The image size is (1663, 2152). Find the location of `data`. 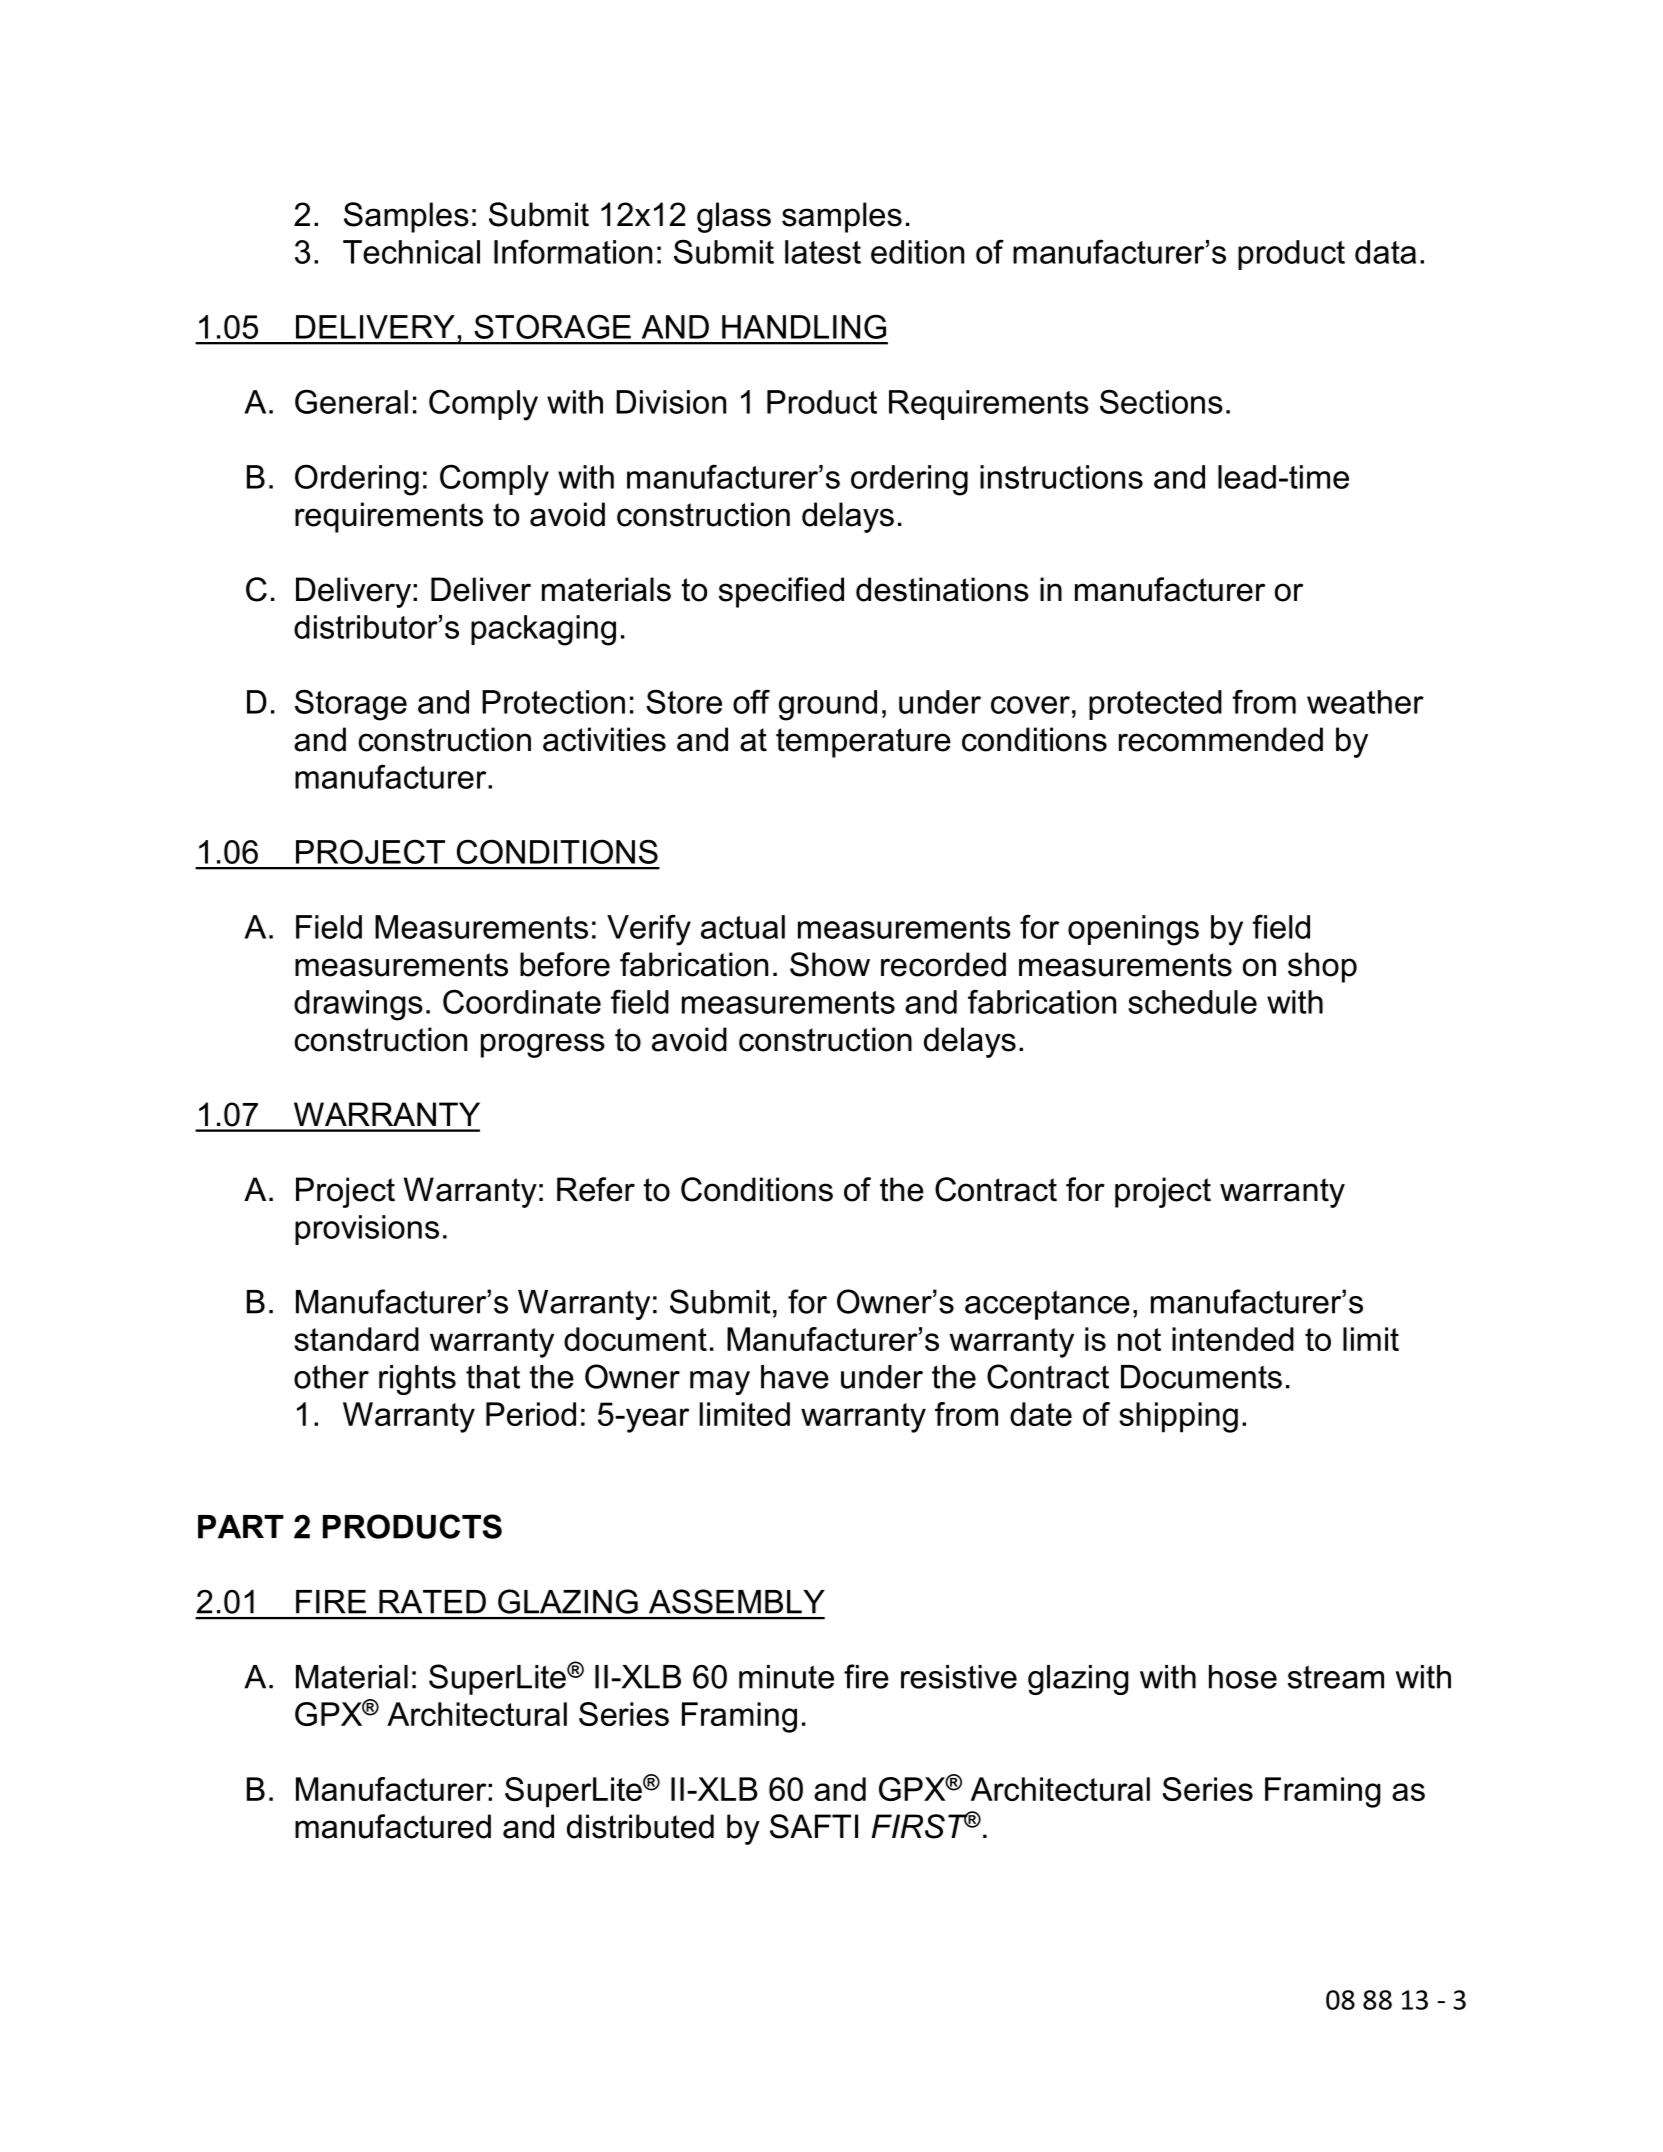

data is located at coordinates (1385, 252).
